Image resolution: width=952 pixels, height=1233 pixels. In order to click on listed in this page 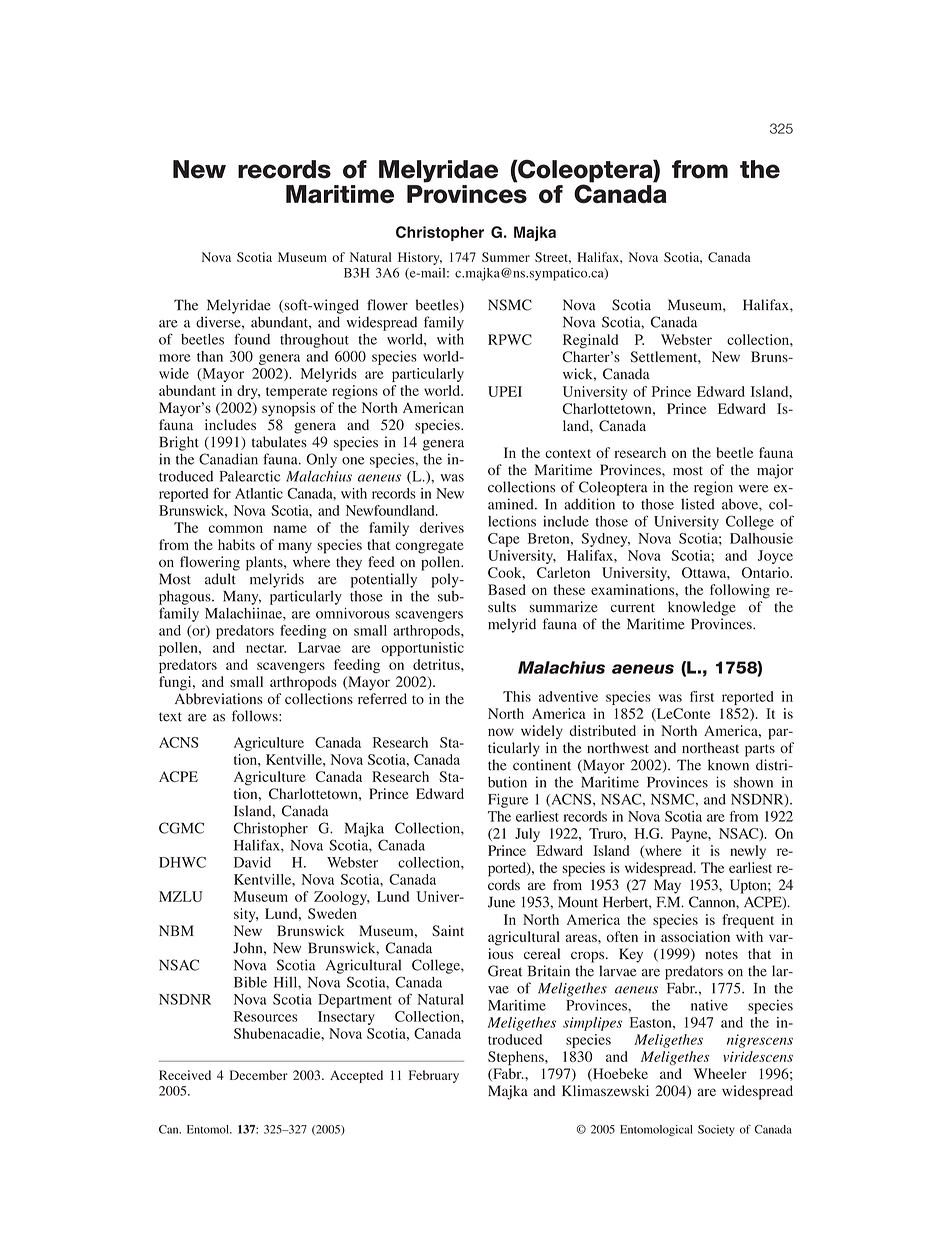, I will do `click(698, 504)`.
